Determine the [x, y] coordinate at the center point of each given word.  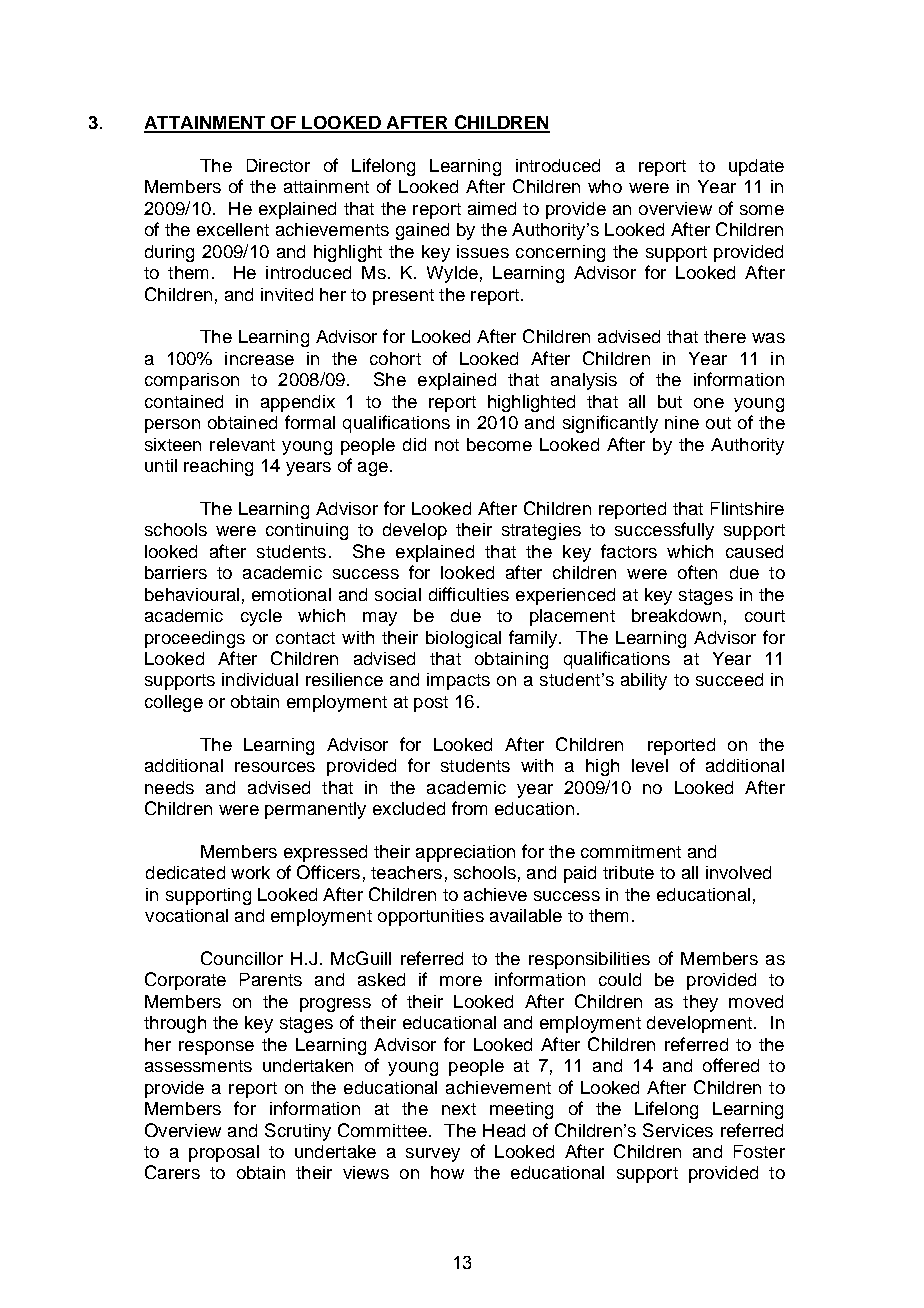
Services [678, 1130]
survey [433, 1155]
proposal [224, 1153]
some [762, 210]
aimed [492, 208]
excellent [233, 229]
